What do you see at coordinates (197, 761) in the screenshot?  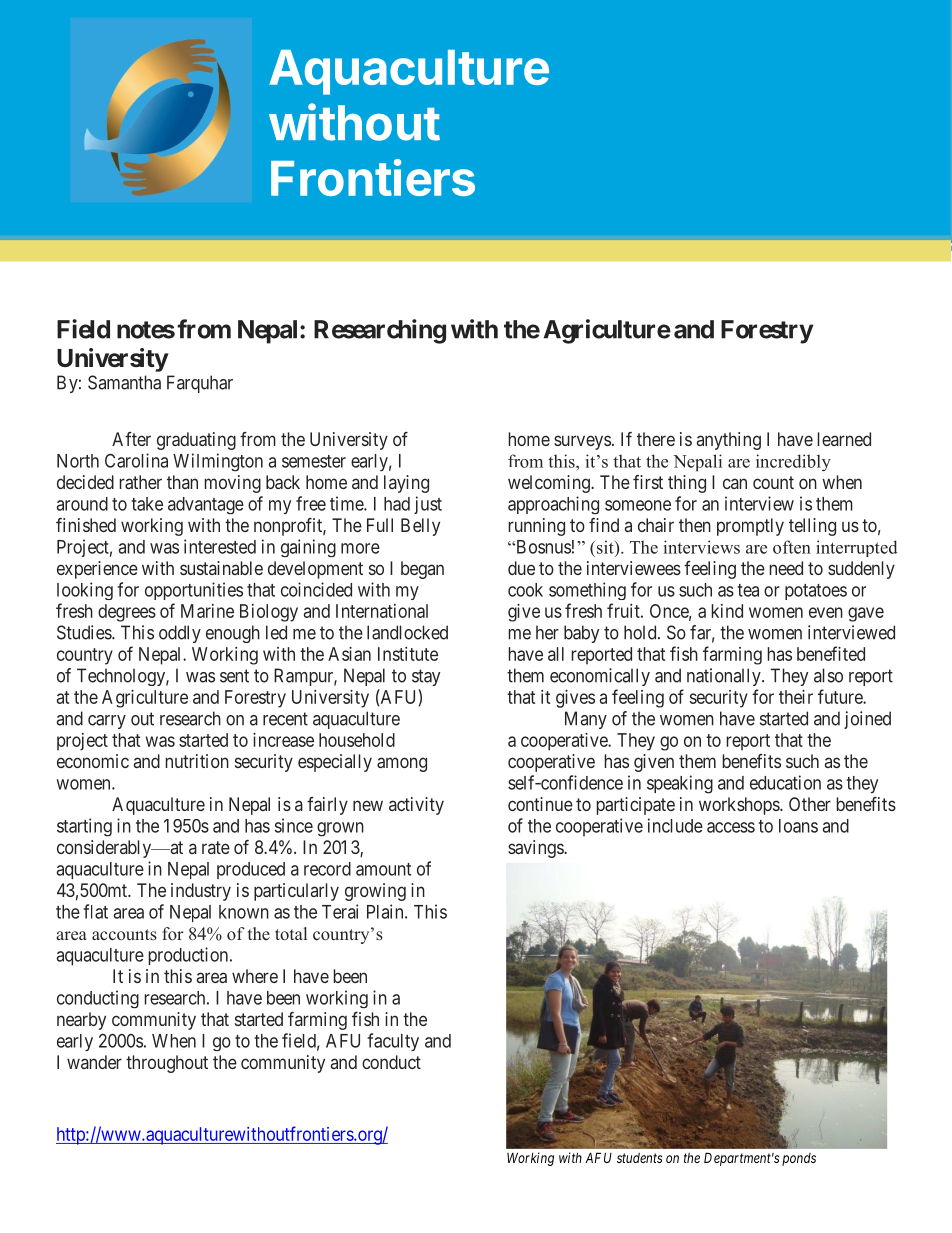 I see `nutrition` at bounding box center [197, 761].
